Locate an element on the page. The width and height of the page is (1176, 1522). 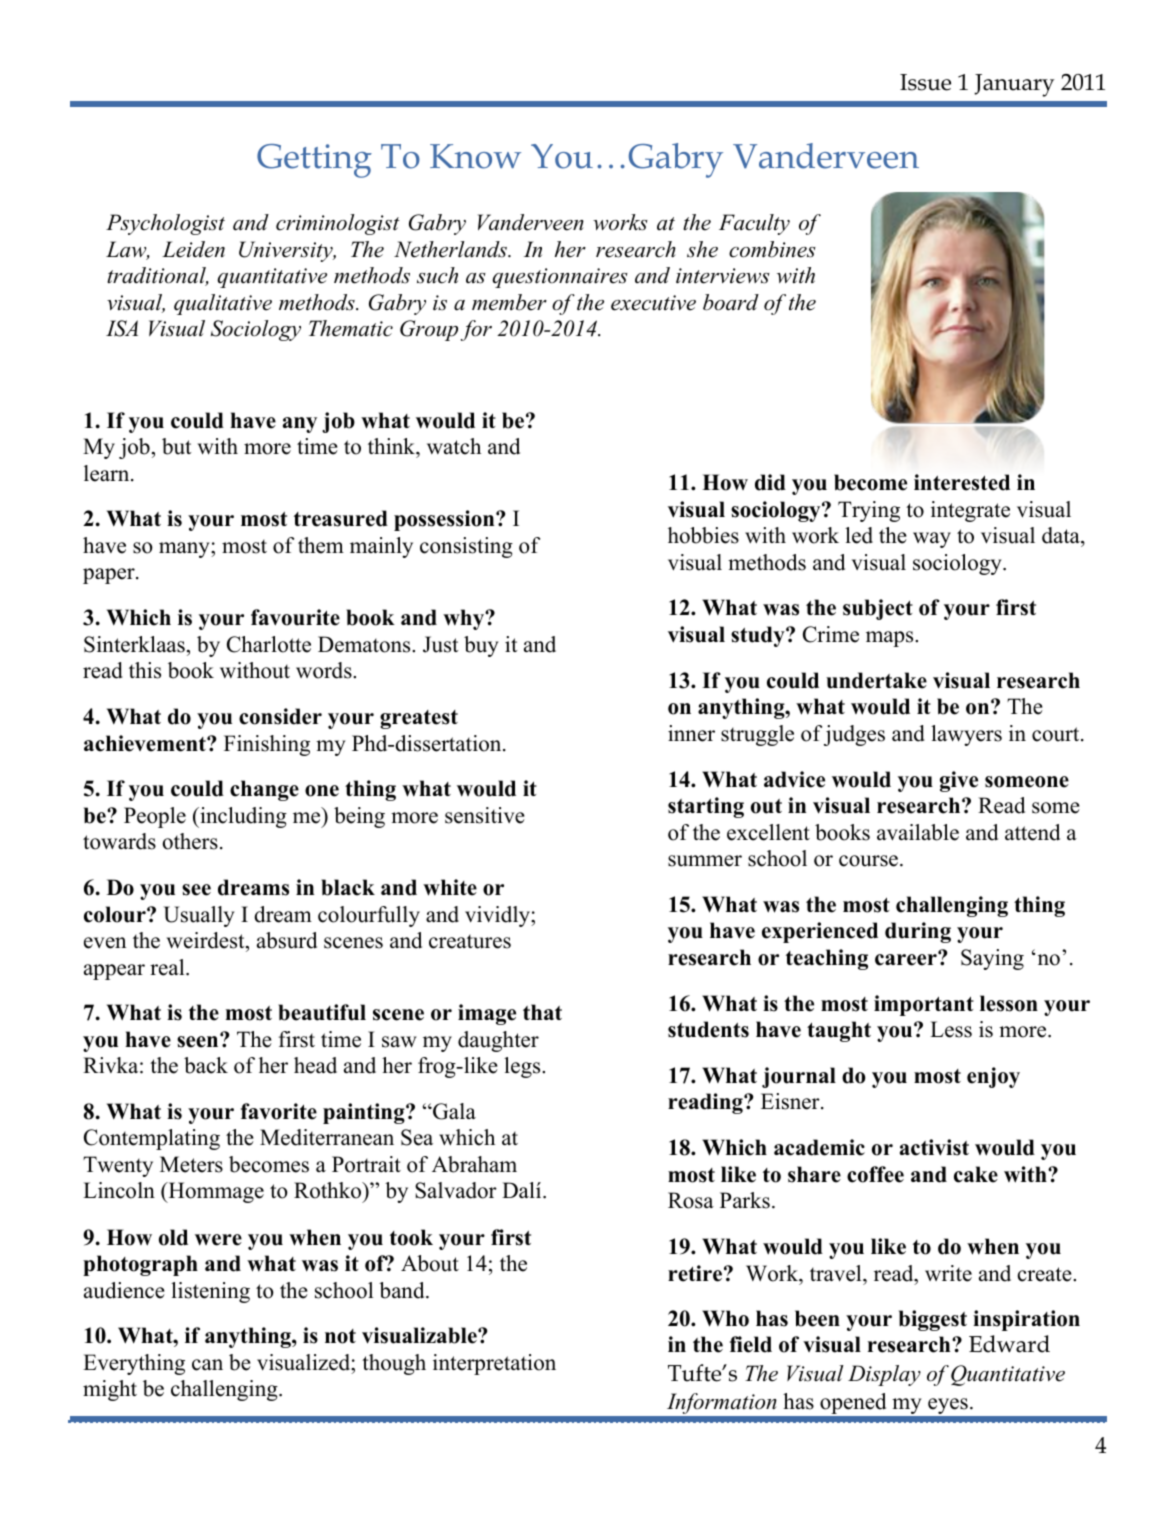
lawyers is located at coordinates (966, 735).
